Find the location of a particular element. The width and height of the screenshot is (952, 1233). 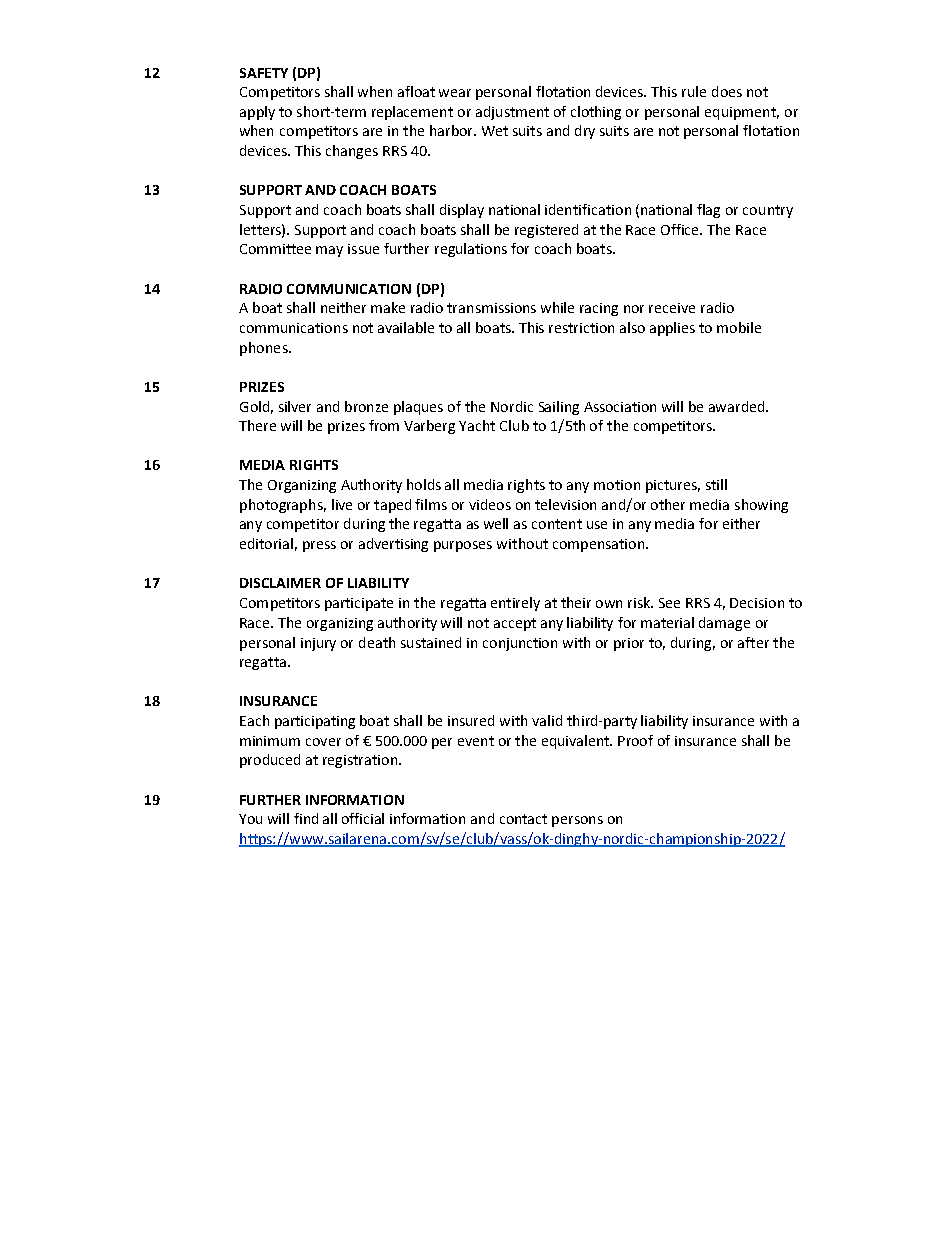

SAFETY is located at coordinates (264, 73).
